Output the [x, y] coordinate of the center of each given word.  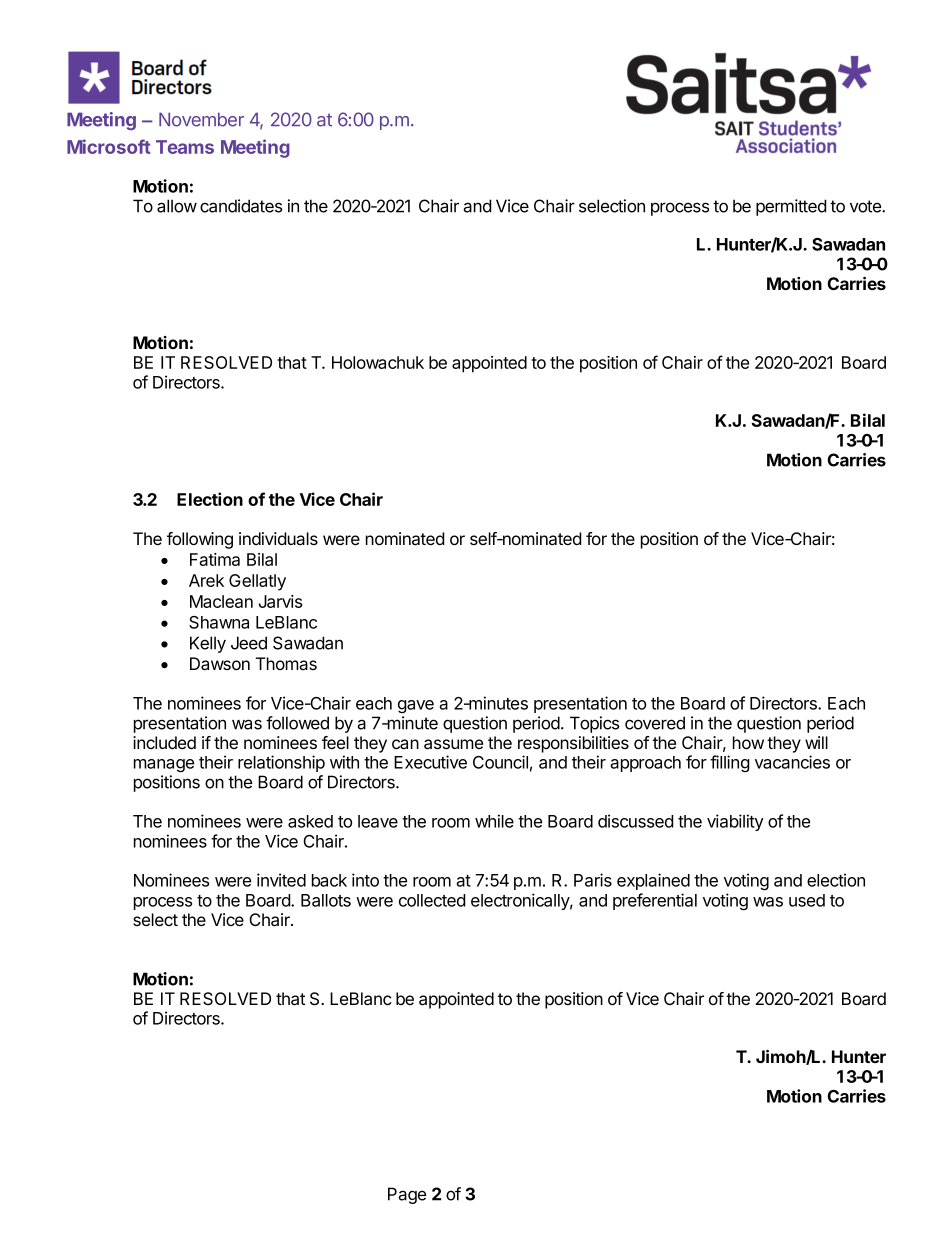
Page [407, 1195]
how [748, 742]
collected [432, 900]
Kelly [208, 644]
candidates [241, 206]
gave [416, 706]
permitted [791, 207]
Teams [185, 147]
